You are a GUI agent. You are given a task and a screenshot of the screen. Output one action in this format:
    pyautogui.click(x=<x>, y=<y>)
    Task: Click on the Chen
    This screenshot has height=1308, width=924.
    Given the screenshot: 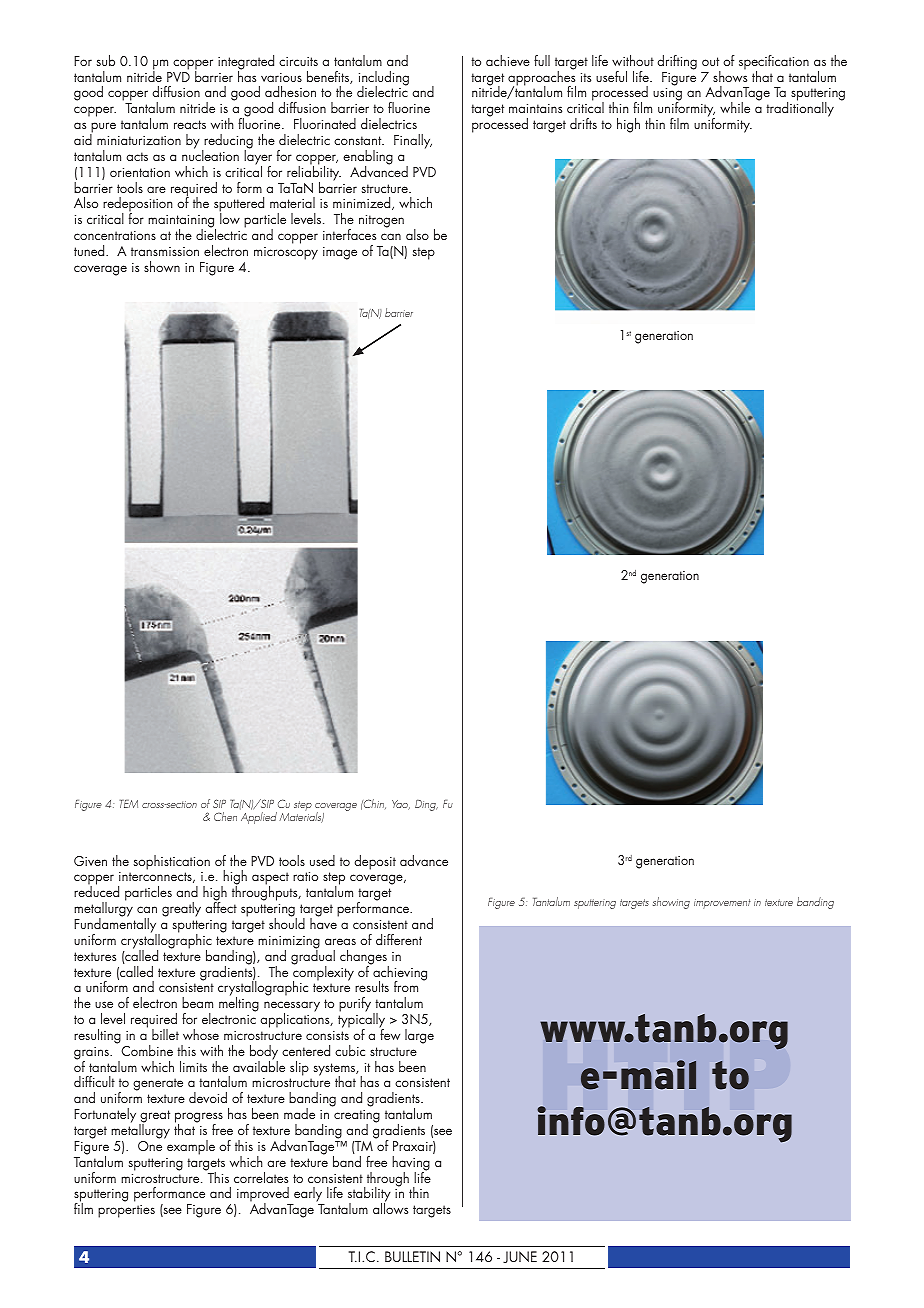 What is the action you would take?
    pyautogui.click(x=225, y=816)
